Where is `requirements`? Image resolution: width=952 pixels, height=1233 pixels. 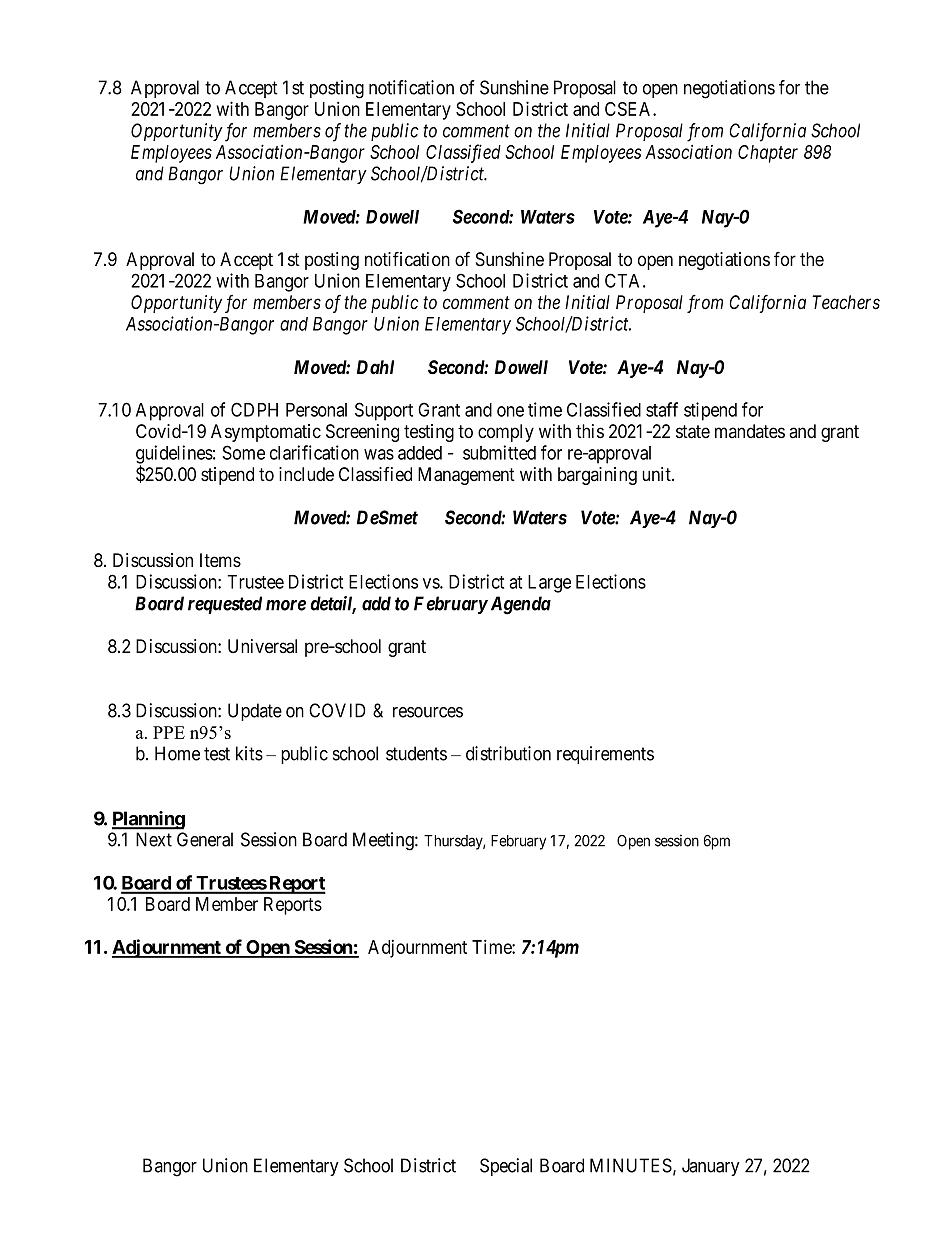 requirements is located at coordinates (605, 755).
